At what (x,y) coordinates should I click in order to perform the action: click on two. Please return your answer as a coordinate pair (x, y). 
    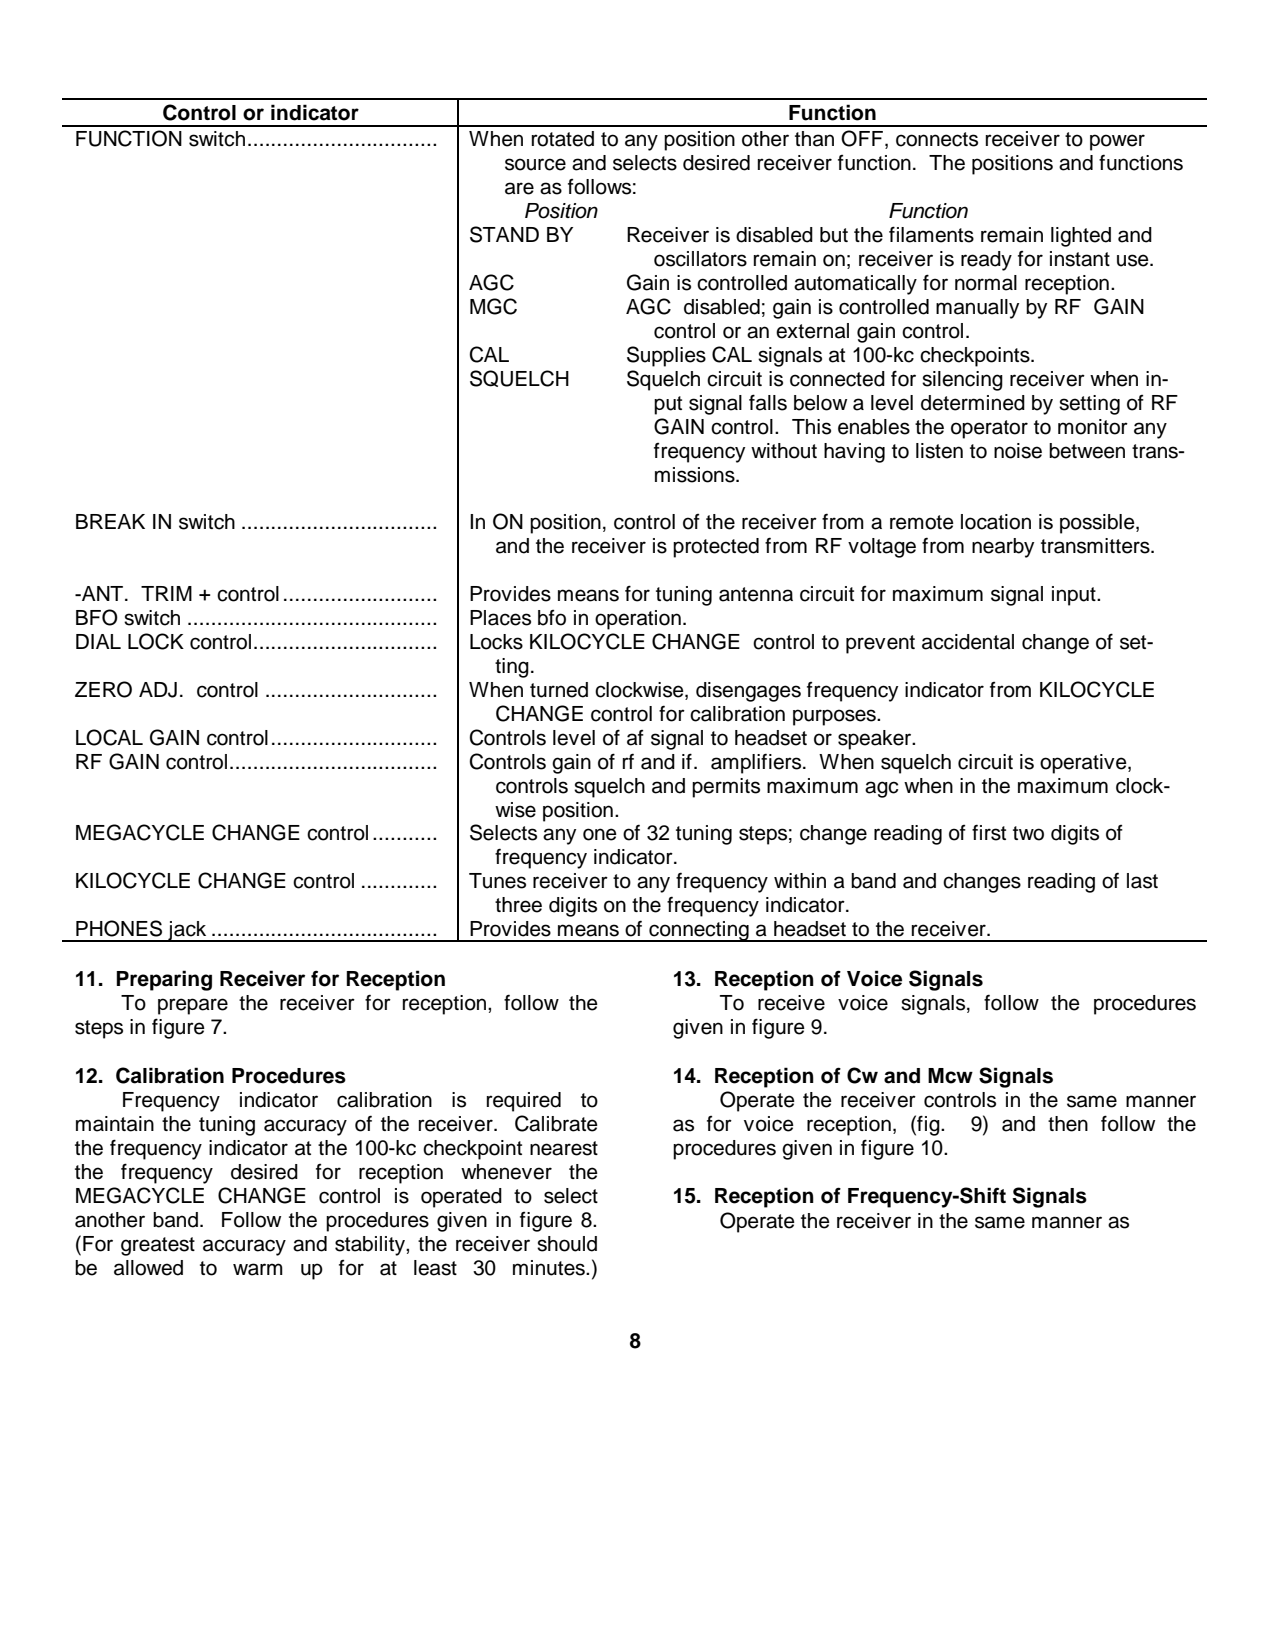
    Looking at the image, I should click on (1028, 833).
